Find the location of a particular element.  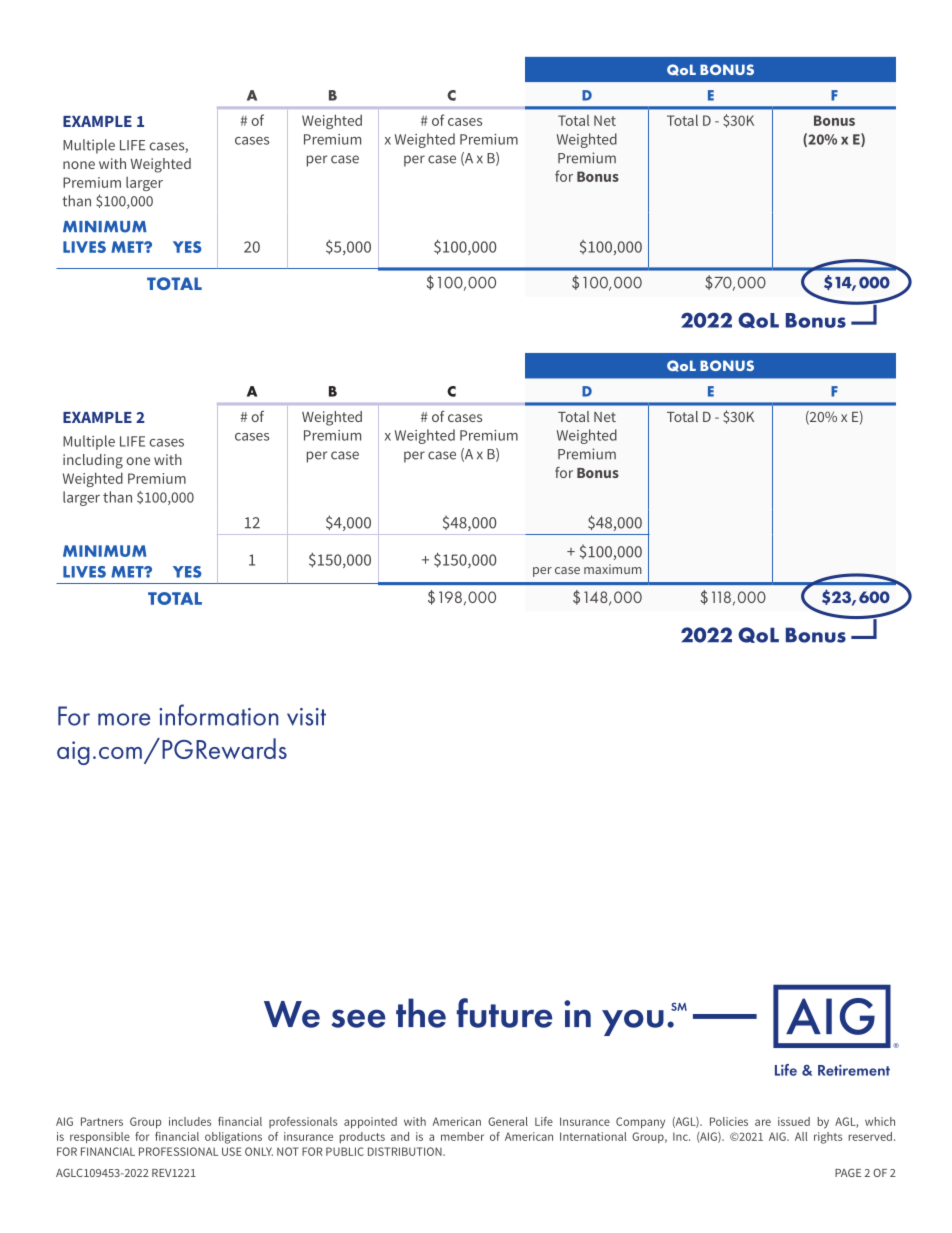

including is located at coordinates (93, 461).
